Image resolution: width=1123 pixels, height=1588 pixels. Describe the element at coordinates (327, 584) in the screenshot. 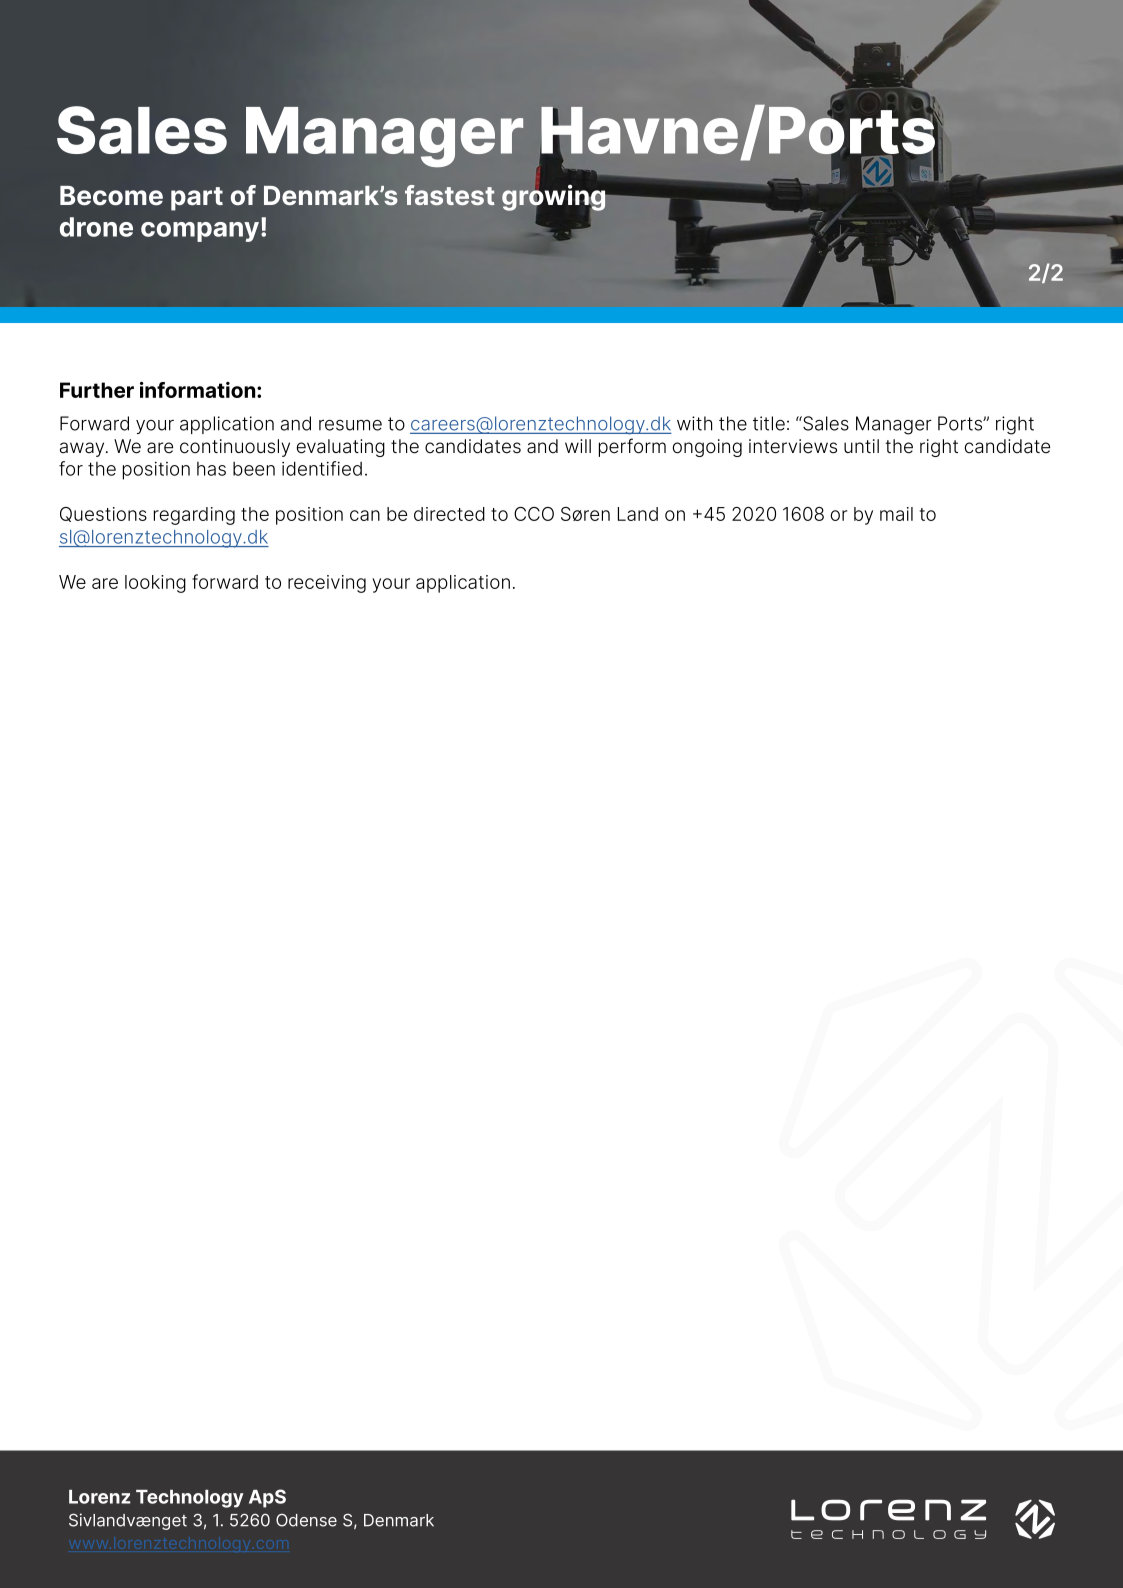

I see `receiving` at that location.
